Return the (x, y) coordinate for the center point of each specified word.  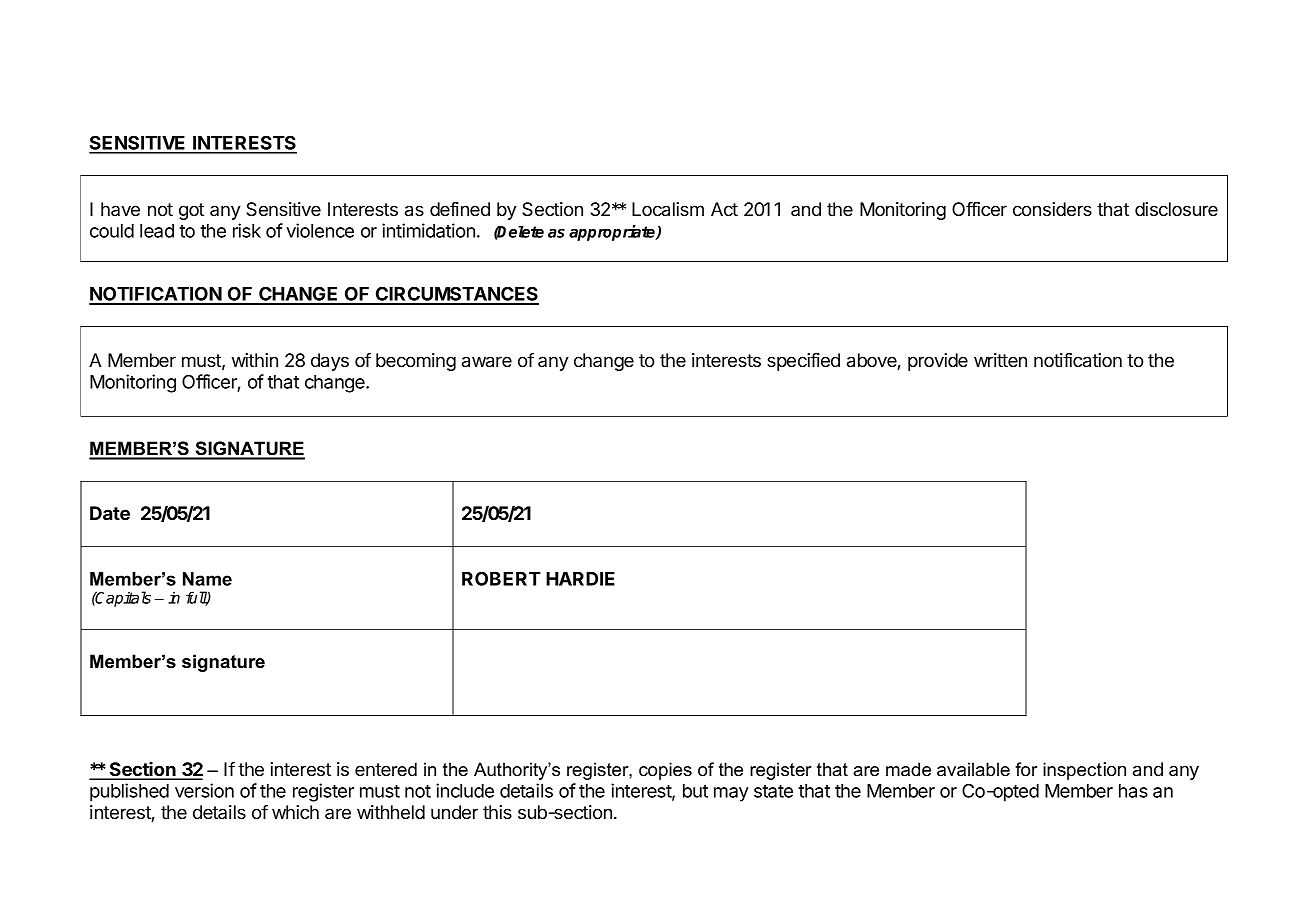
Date (110, 513)
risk (247, 230)
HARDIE (580, 579)
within (255, 360)
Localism (668, 209)
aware (487, 362)
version (204, 790)
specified (803, 362)
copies (665, 771)
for (1026, 769)
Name (207, 579)
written (1000, 360)
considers (1052, 209)
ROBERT (501, 578)
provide (938, 362)
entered (386, 769)
